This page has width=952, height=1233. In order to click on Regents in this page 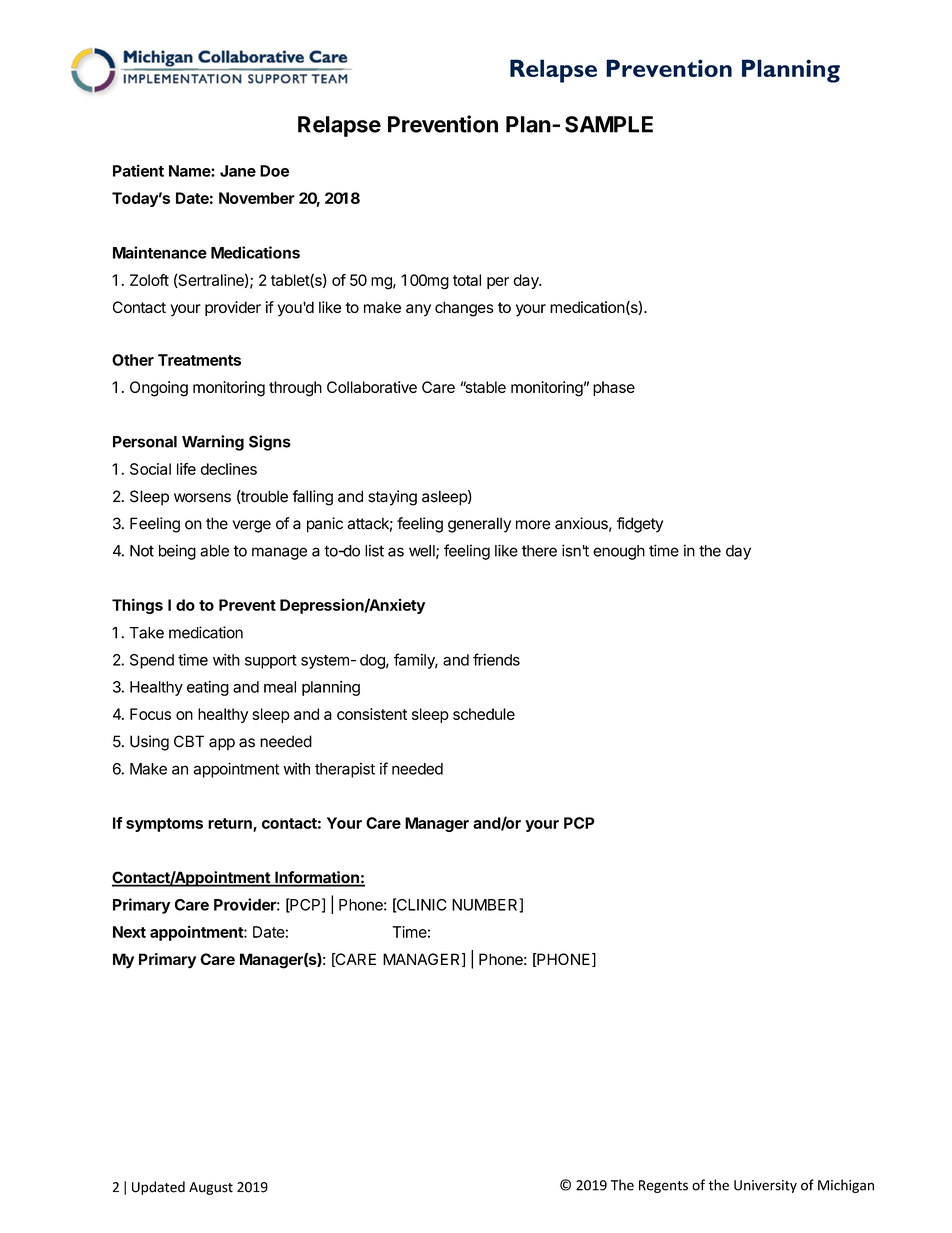, I will do `click(663, 1186)`.
